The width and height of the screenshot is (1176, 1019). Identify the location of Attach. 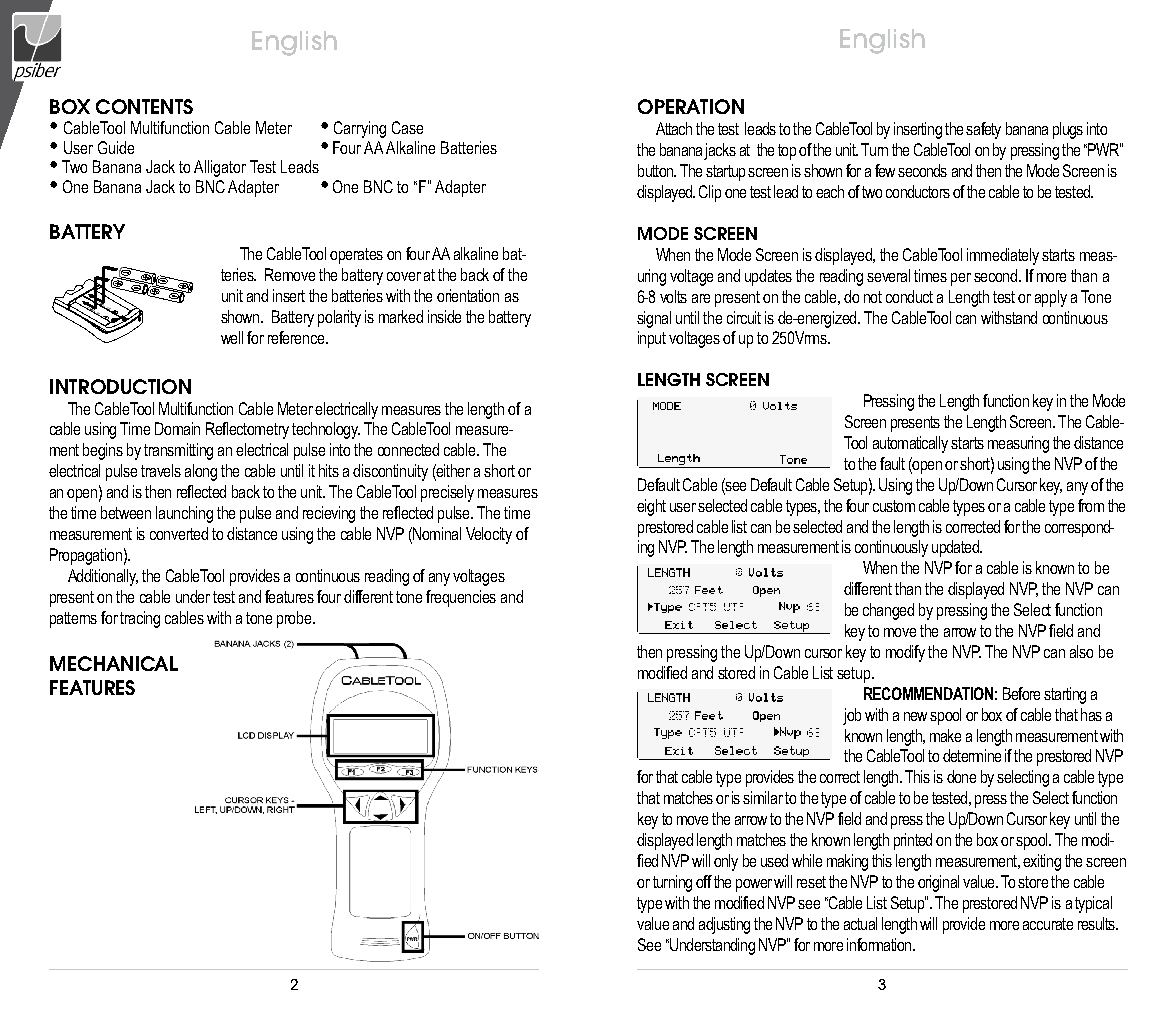
(674, 128).
